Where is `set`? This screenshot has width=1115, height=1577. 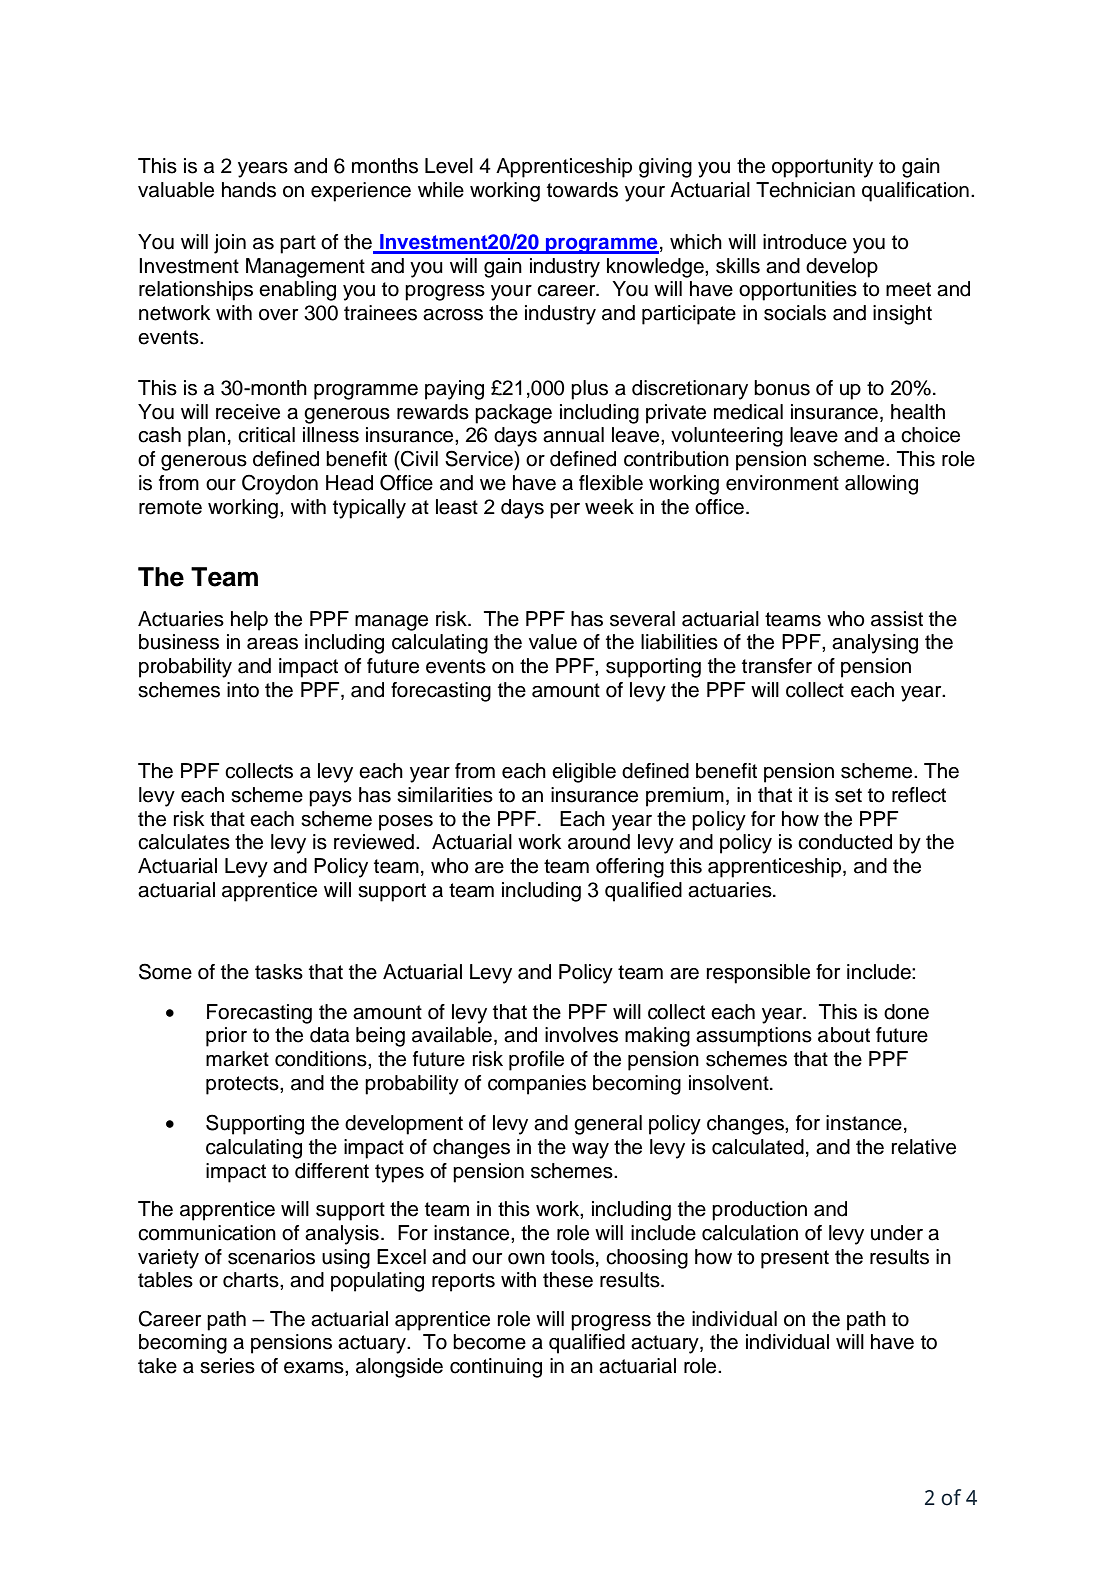 set is located at coordinates (848, 795).
